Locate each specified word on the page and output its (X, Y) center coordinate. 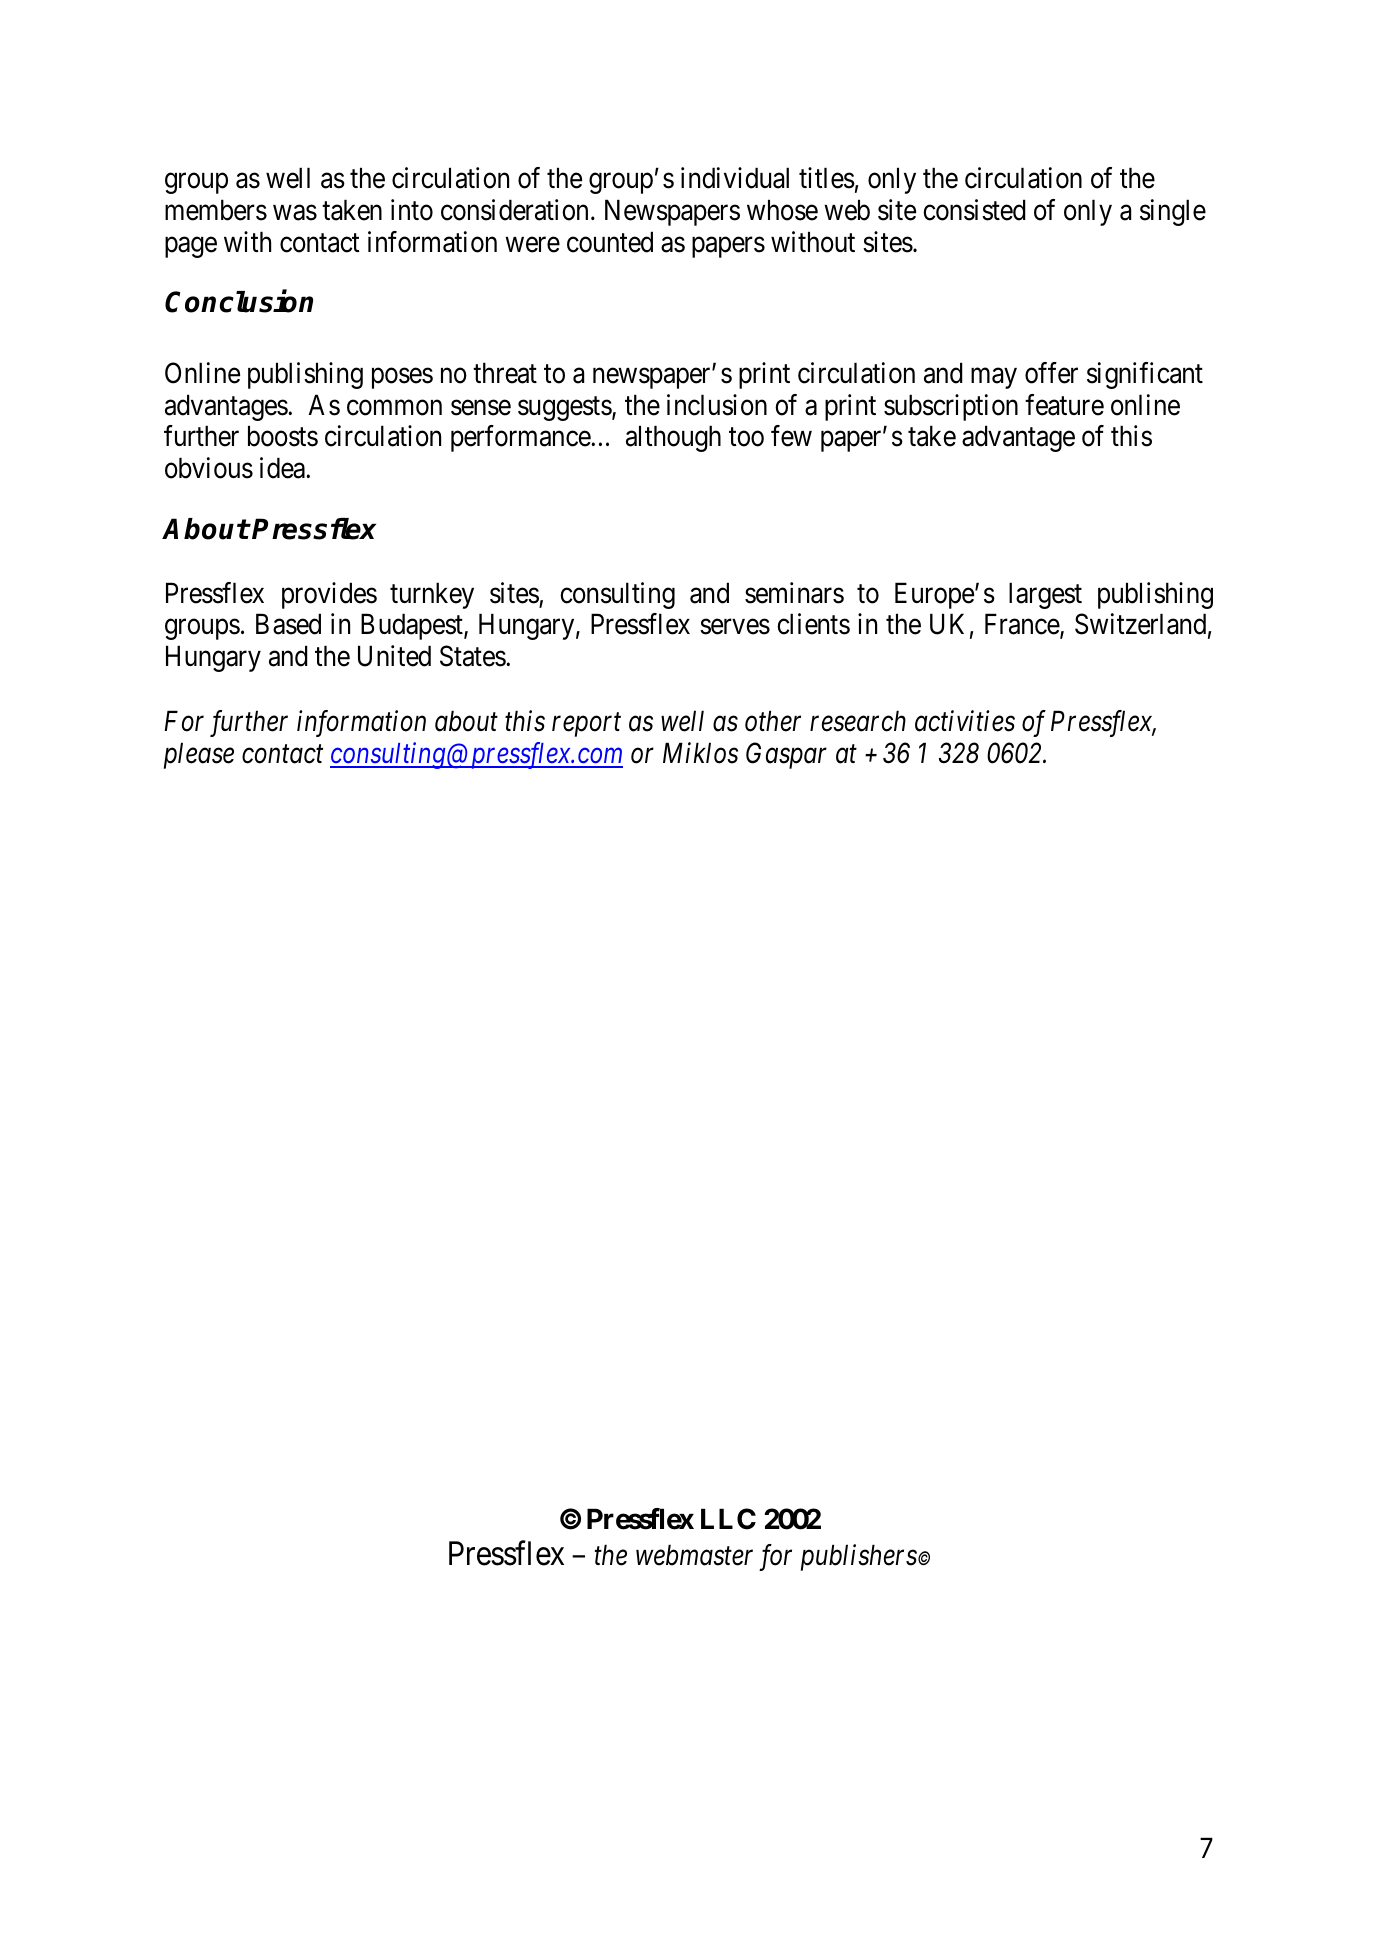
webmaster (694, 1555)
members (216, 210)
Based (288, 624)
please (199, 755)
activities (965, 721)
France (1023, 626)
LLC (728, 1519)
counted (610, 242)
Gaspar (786, 755)
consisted (974, 210)
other (773, 721)
